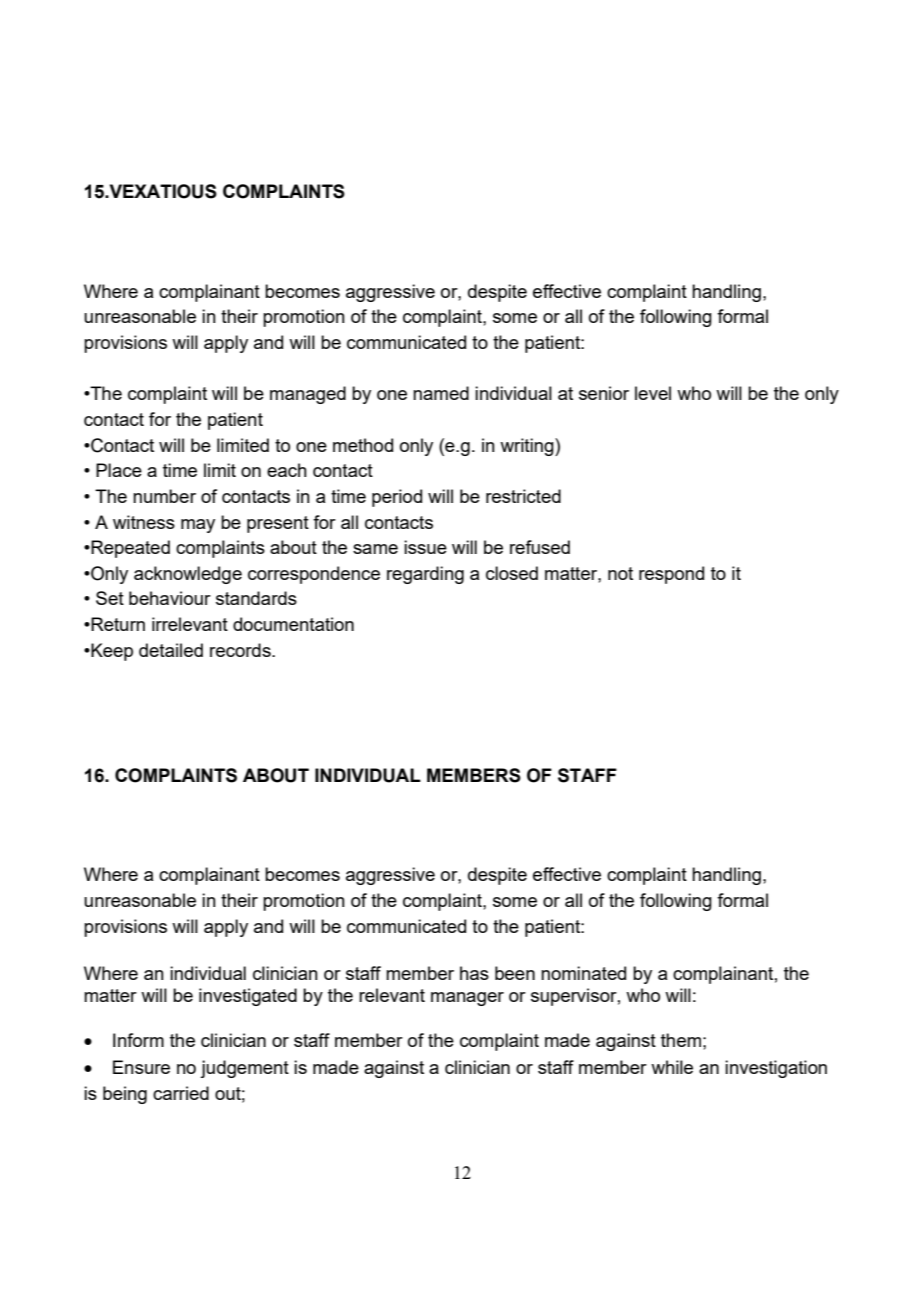  Describe the element at coordinates (241, 650) in the screenshot. I see `records` at that location.
